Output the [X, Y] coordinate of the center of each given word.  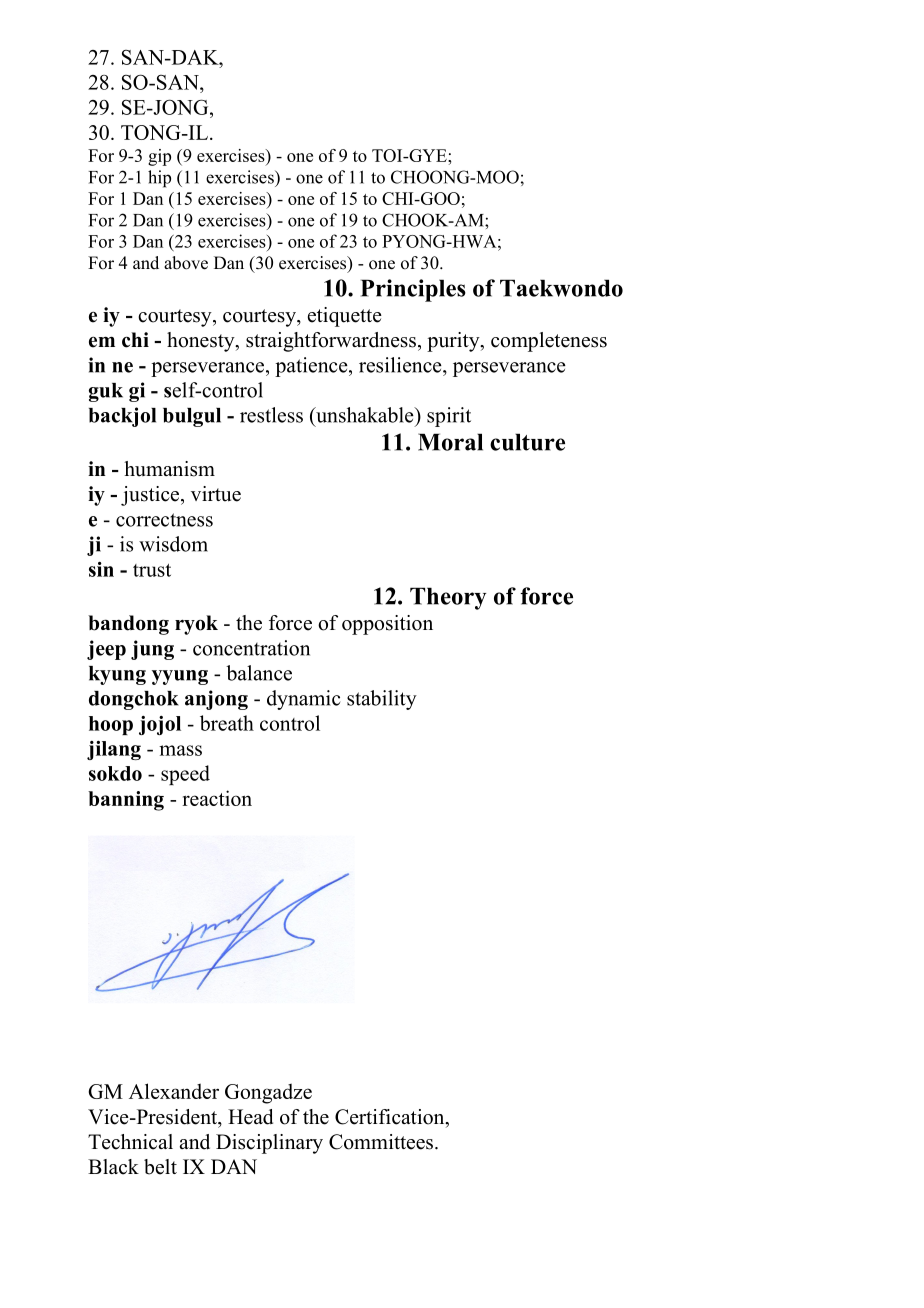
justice [151, 496]
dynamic [303, 700]
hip [159, 179]
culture [527, 442]
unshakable [365, 415]
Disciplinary [269, 1144]
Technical [130, 1142]
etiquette [345, 317]
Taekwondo [561, 288]
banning [126, 801]
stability [382, 700]
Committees [381, 1142]
